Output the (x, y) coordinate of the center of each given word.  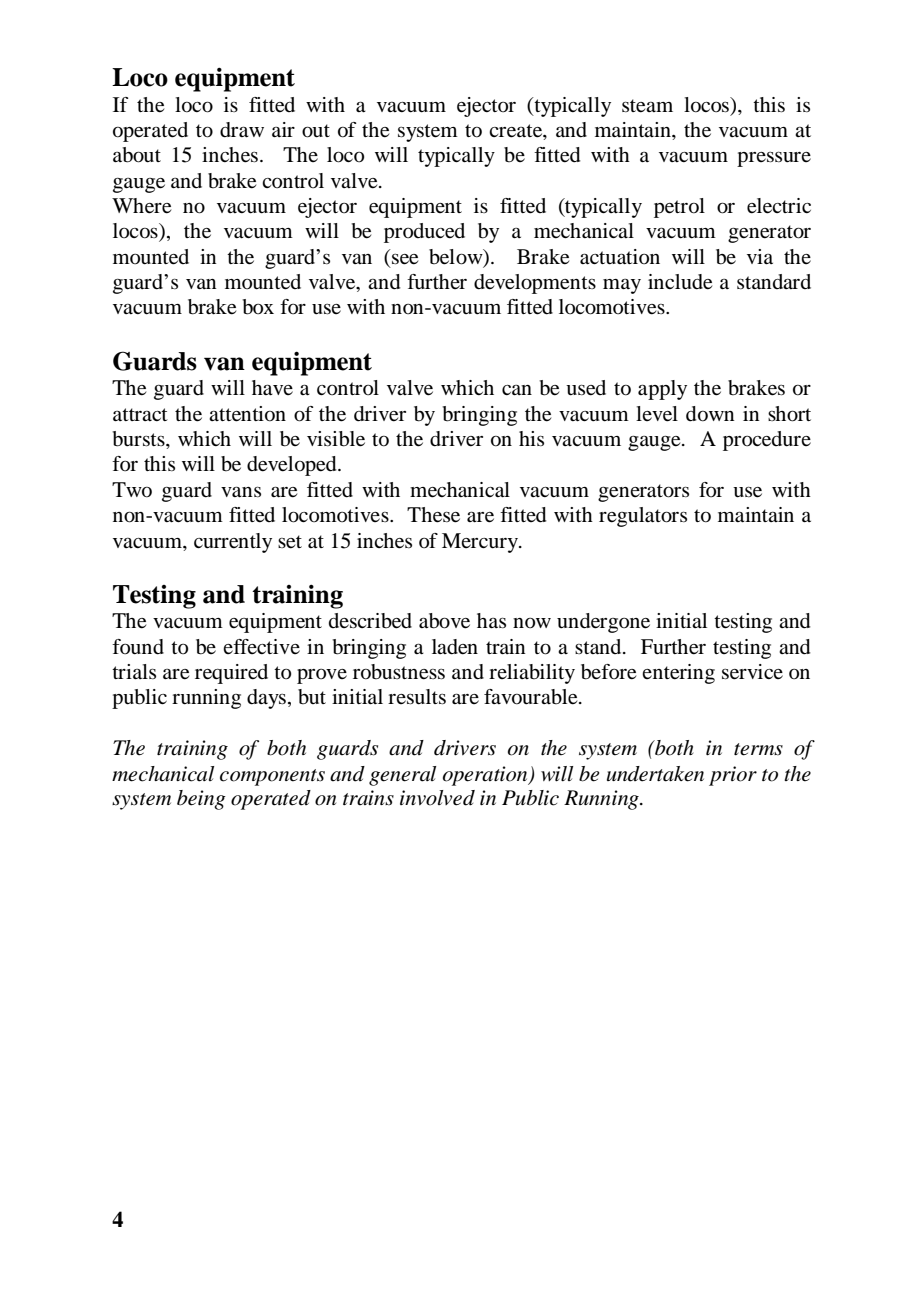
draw (242, 130)
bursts (139, 439)
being (201, 800)
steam (647, 106)
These (433, 515)
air (283, 129)
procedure (767, 441)
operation (486, 776)
